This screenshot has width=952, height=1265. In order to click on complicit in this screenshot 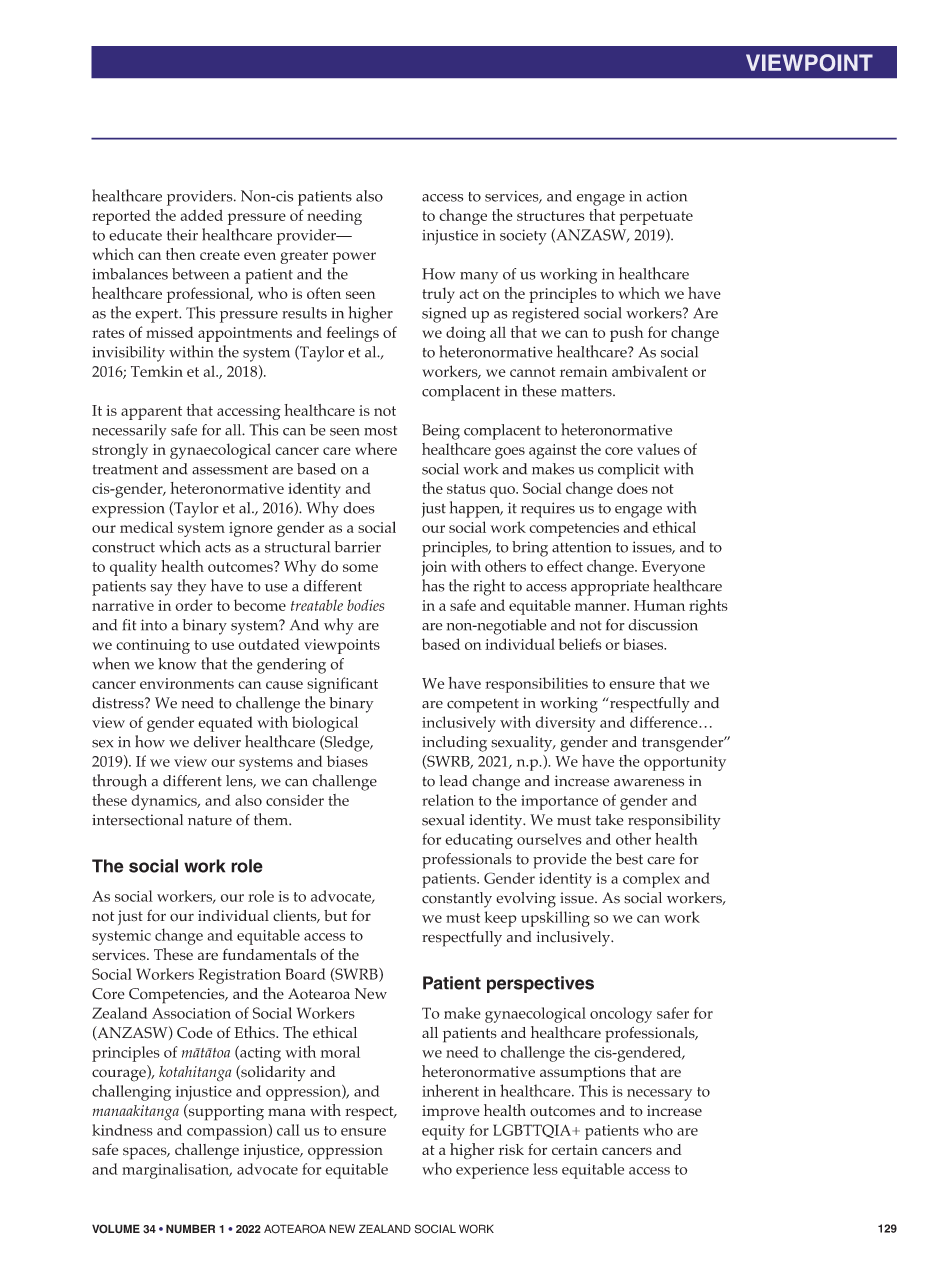, I will do `click(629, 471)`.
